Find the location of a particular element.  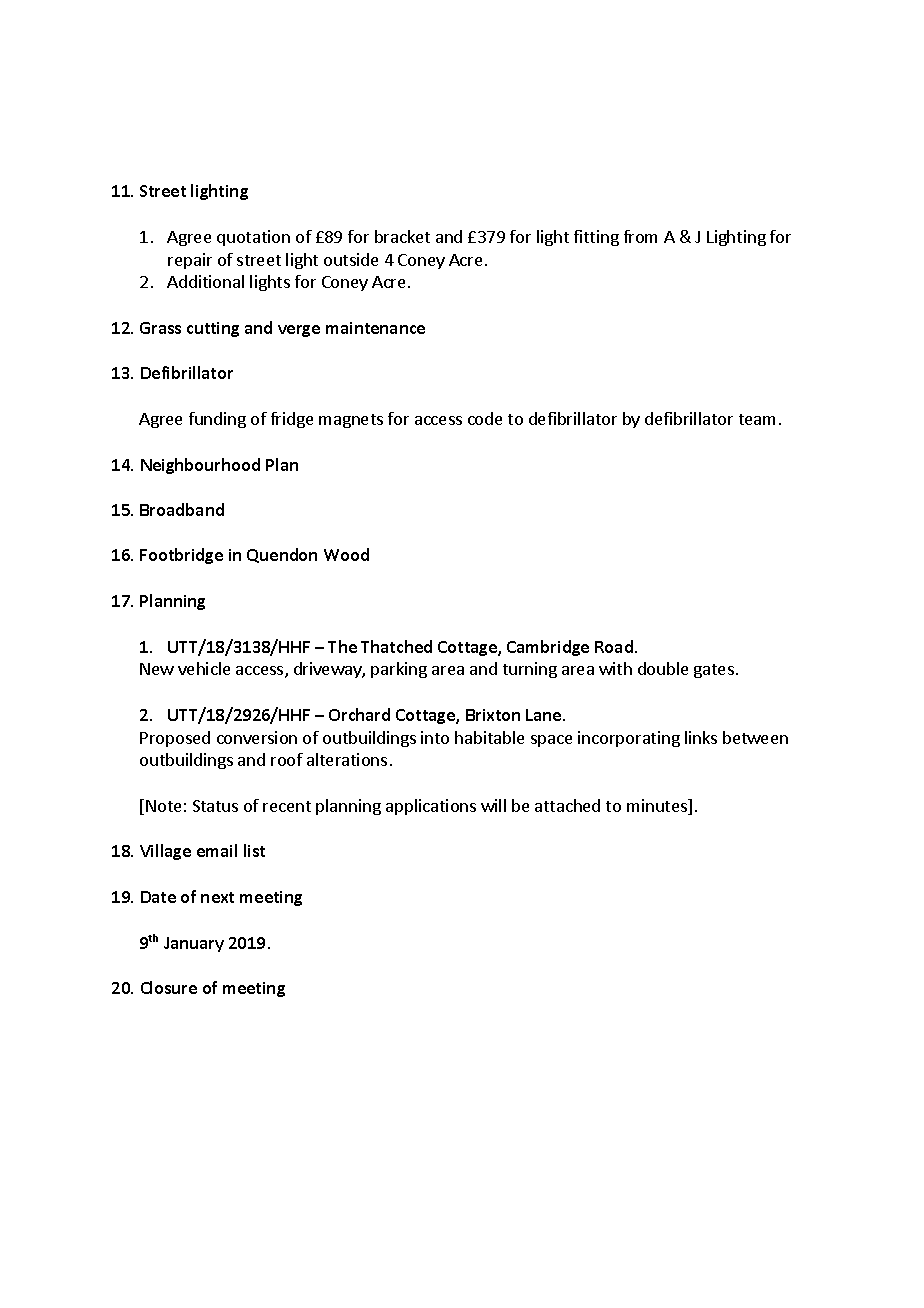

outside is located at coordinates (351, 259).
